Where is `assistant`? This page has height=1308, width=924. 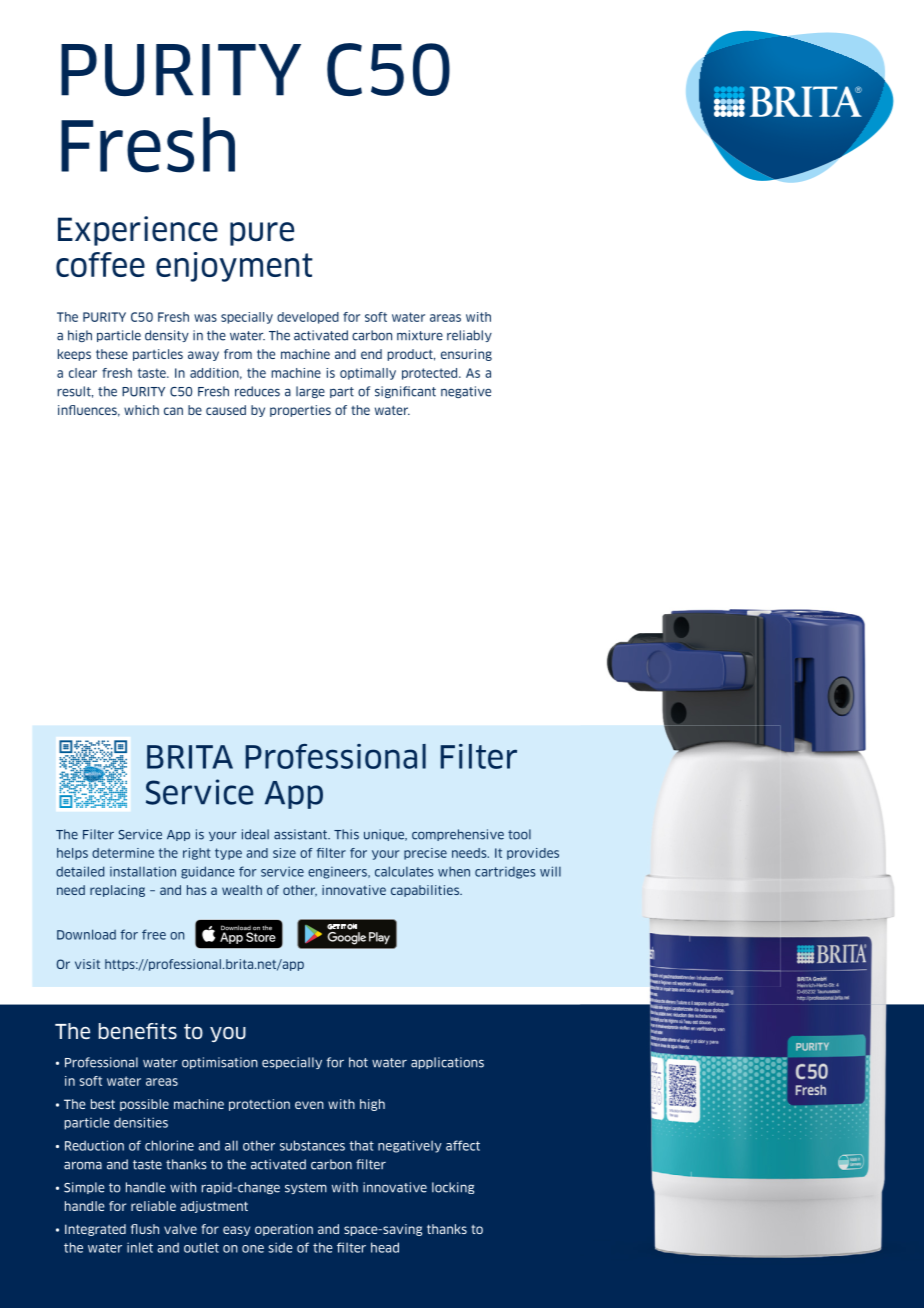 assistant is located at coordinates (301, 834).
